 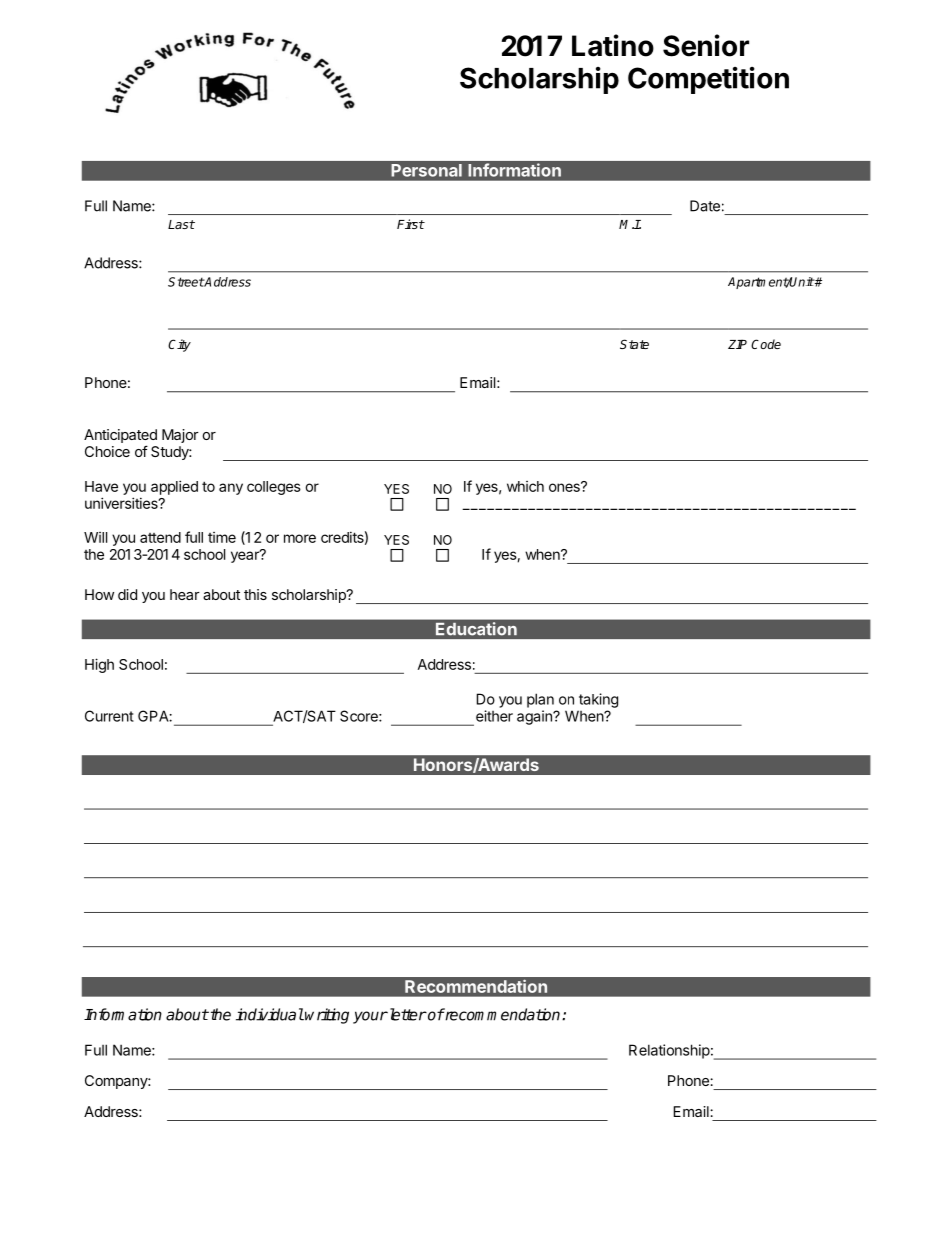 I want to click on Major, so click(x=180, y=436).
